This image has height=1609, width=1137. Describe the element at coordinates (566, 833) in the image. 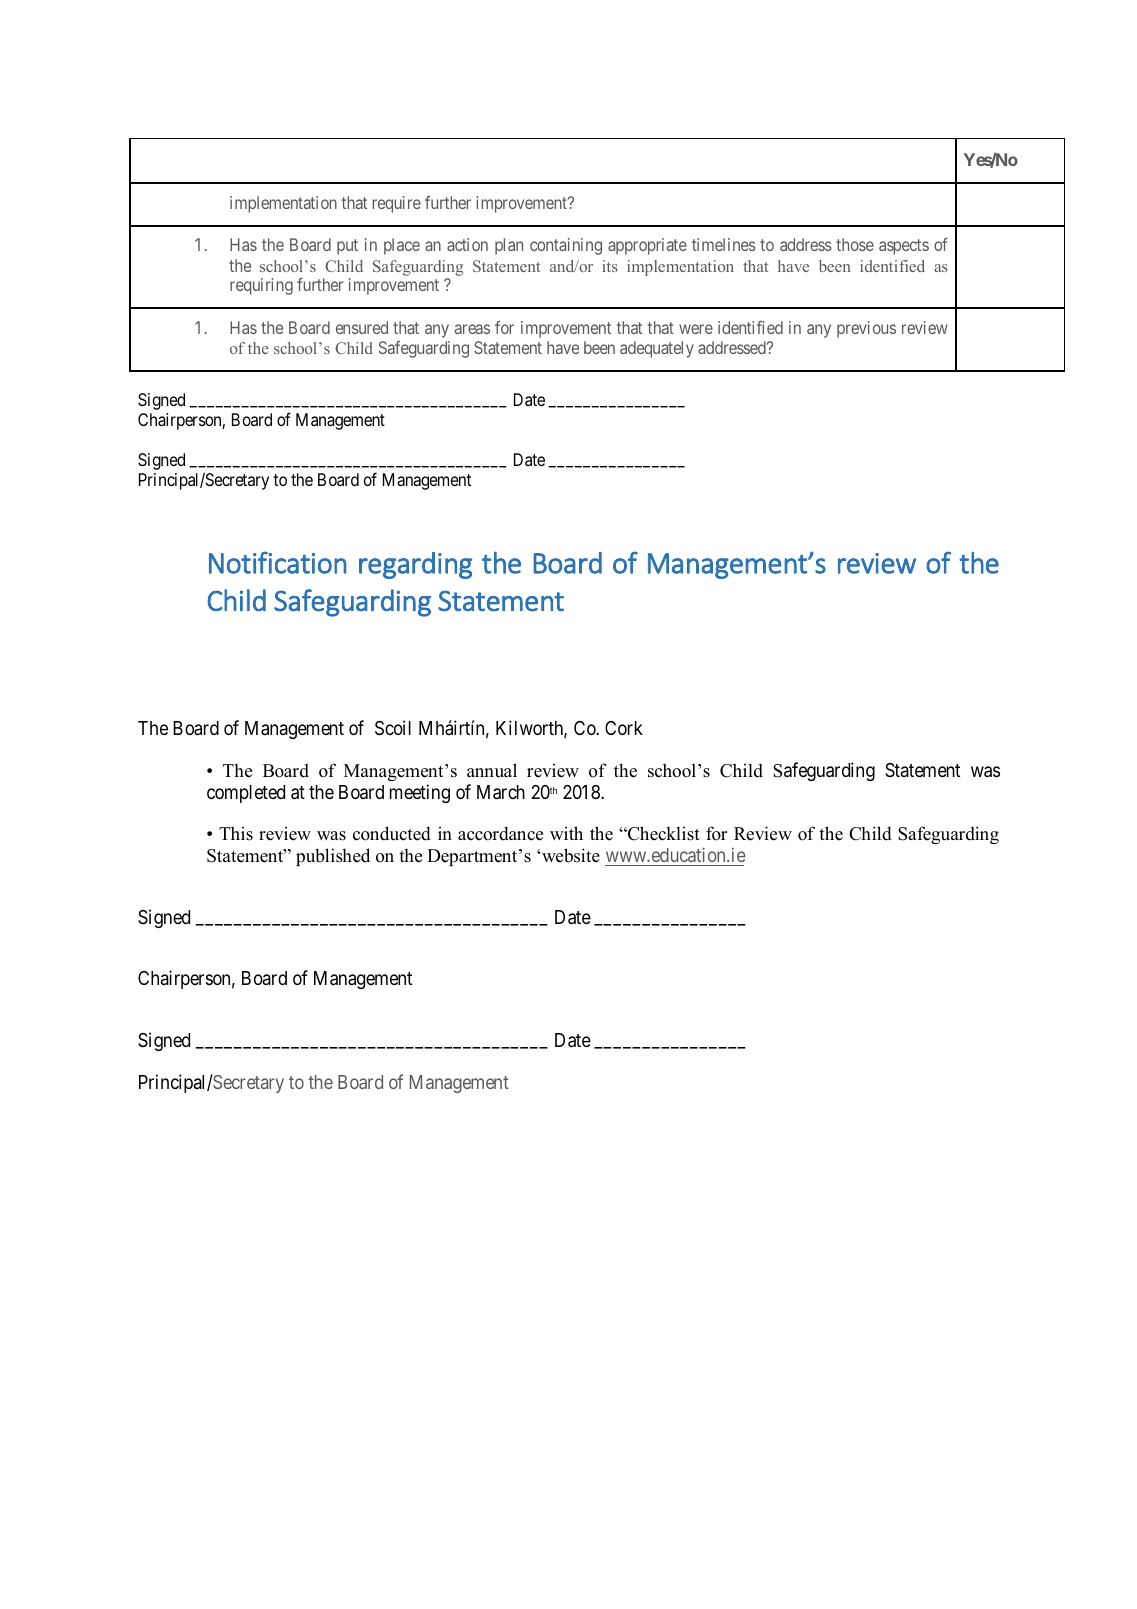

I see `with` at that location.
